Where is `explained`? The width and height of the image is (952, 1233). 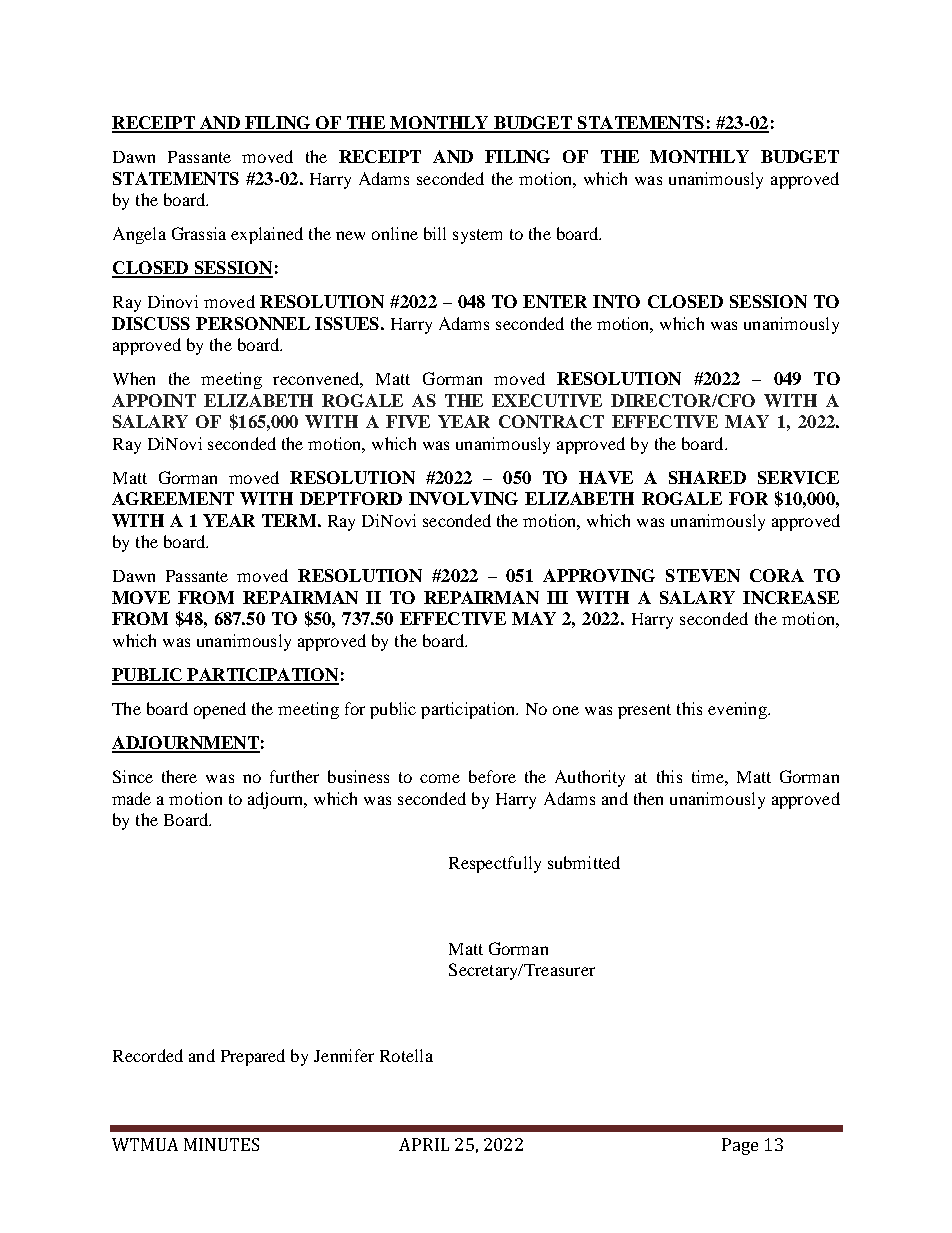
explained is located at coordinates (267, 235).
